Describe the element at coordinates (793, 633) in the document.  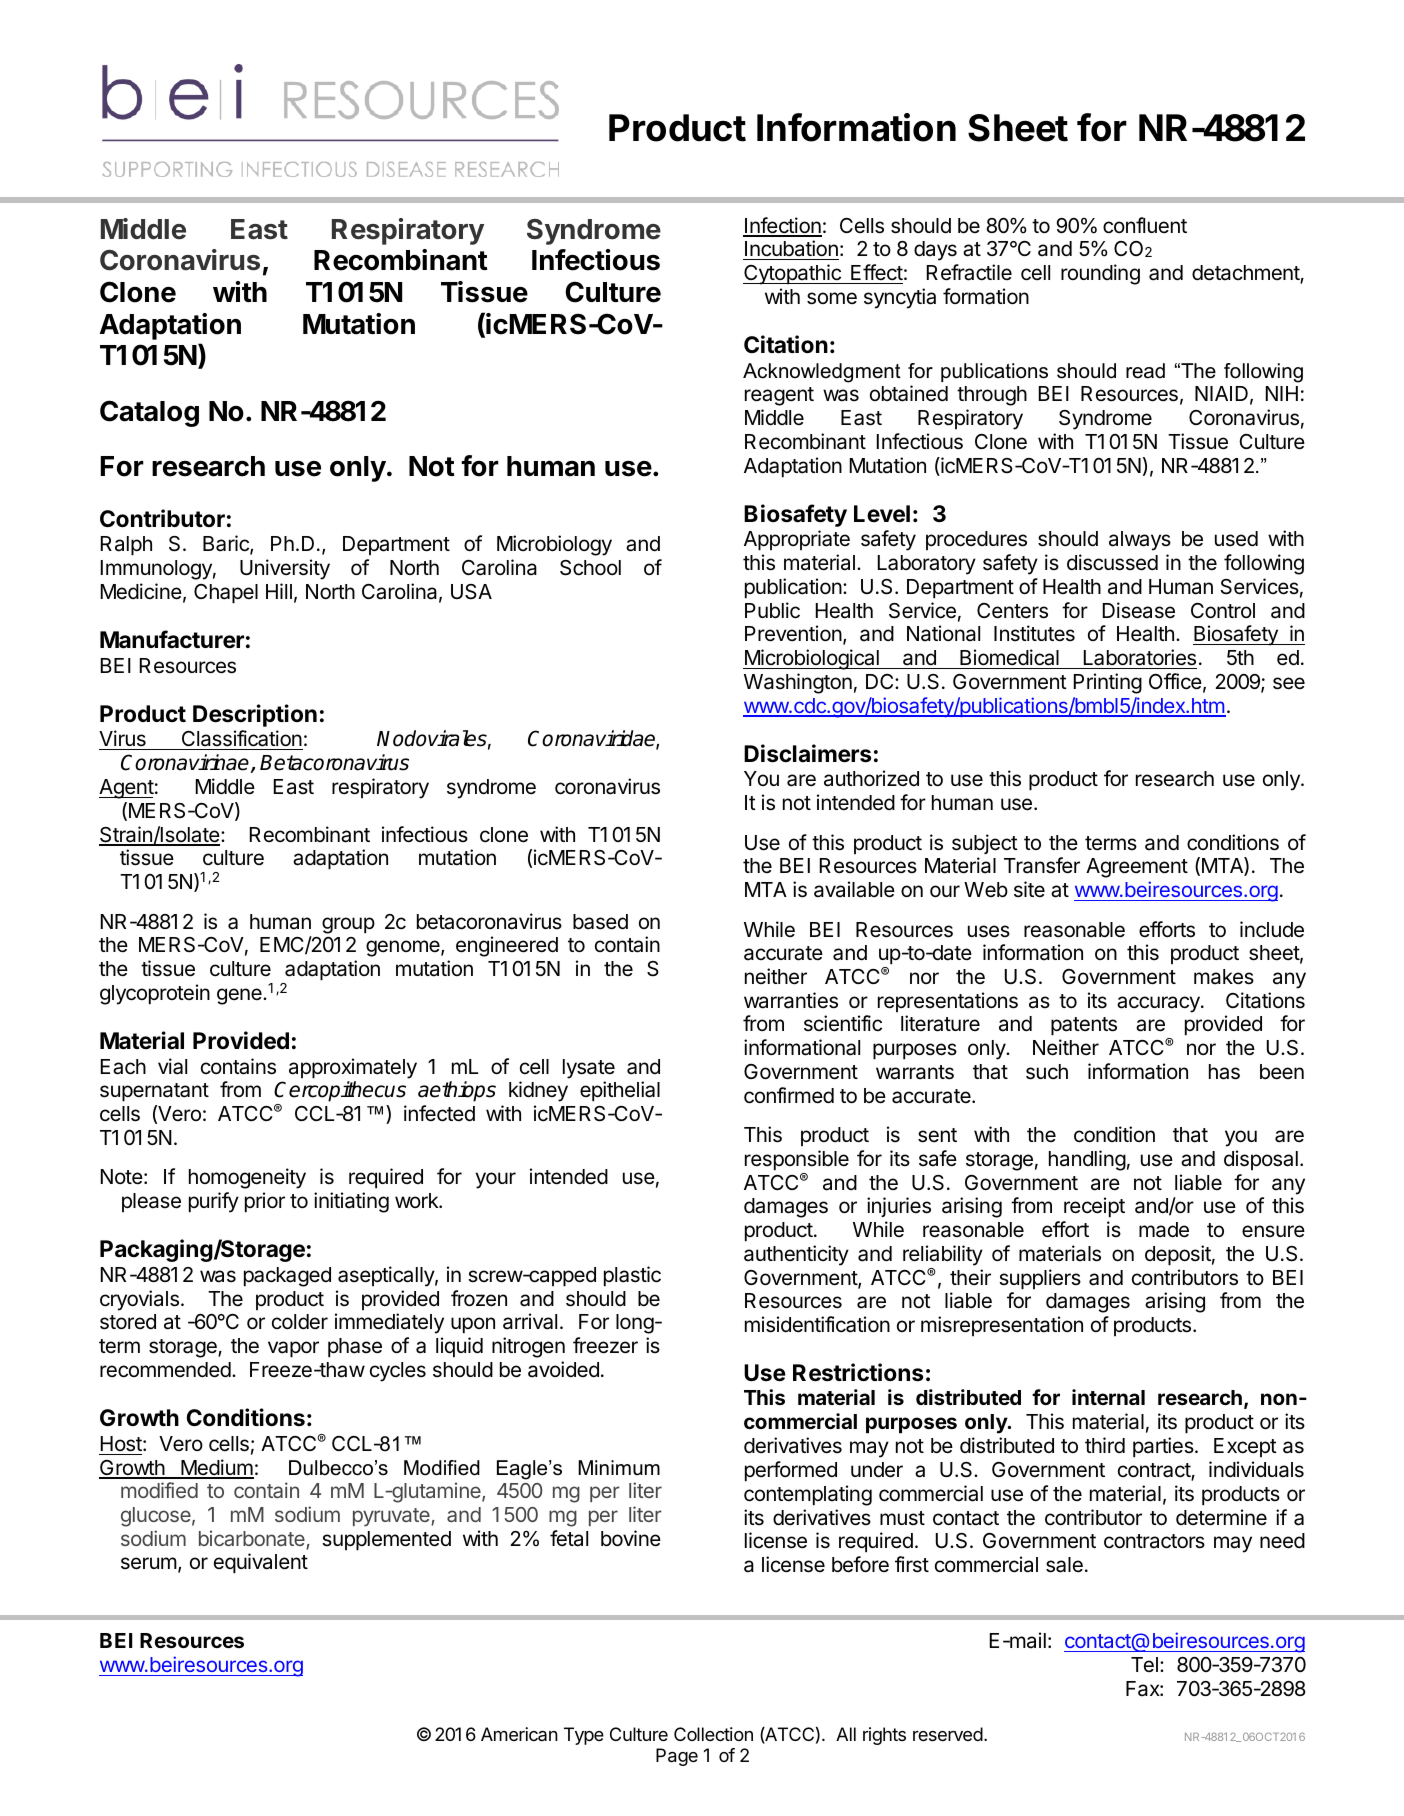
I see `Prevention` at that location.
